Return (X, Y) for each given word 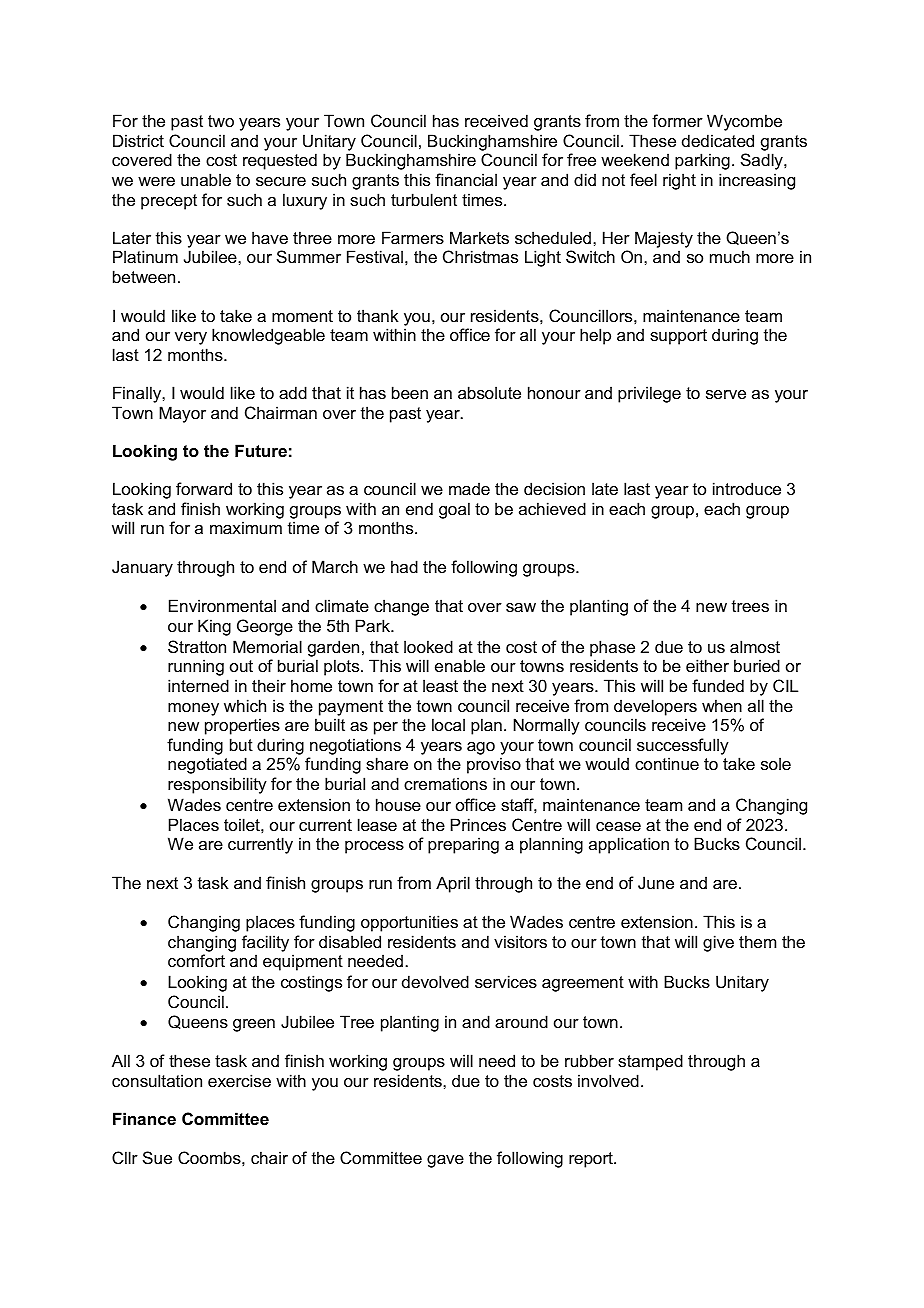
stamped (650, 1062)
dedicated (718, 140)
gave (445, 1161)
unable (206, 179)
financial (466, 179)
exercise (239, 1080)
